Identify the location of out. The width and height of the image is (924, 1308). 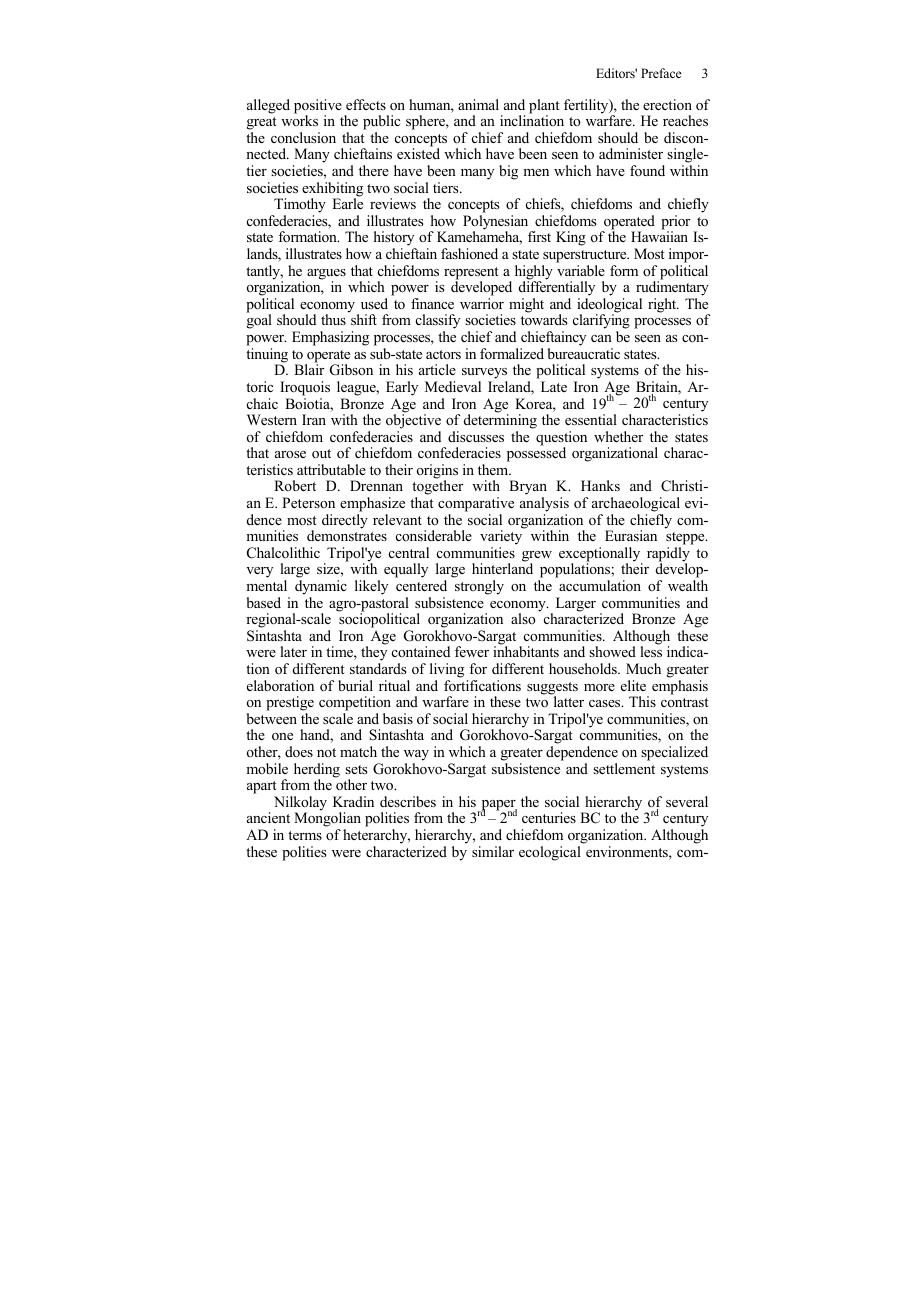
(321, 454).
